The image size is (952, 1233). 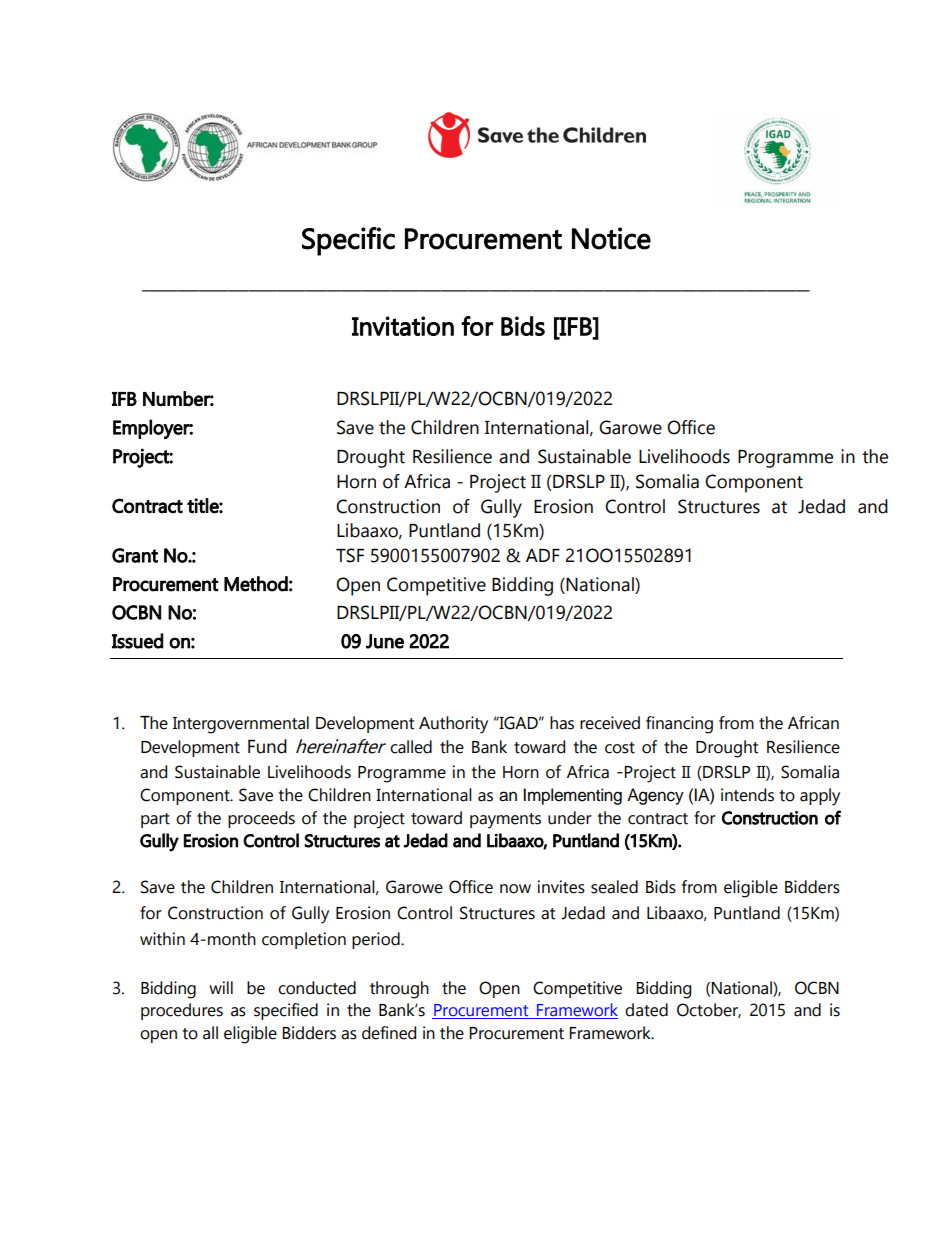 What do you see at coordinates (182, 1011) in the page?
I see `procedures` at bounding box center [182, 1011].
